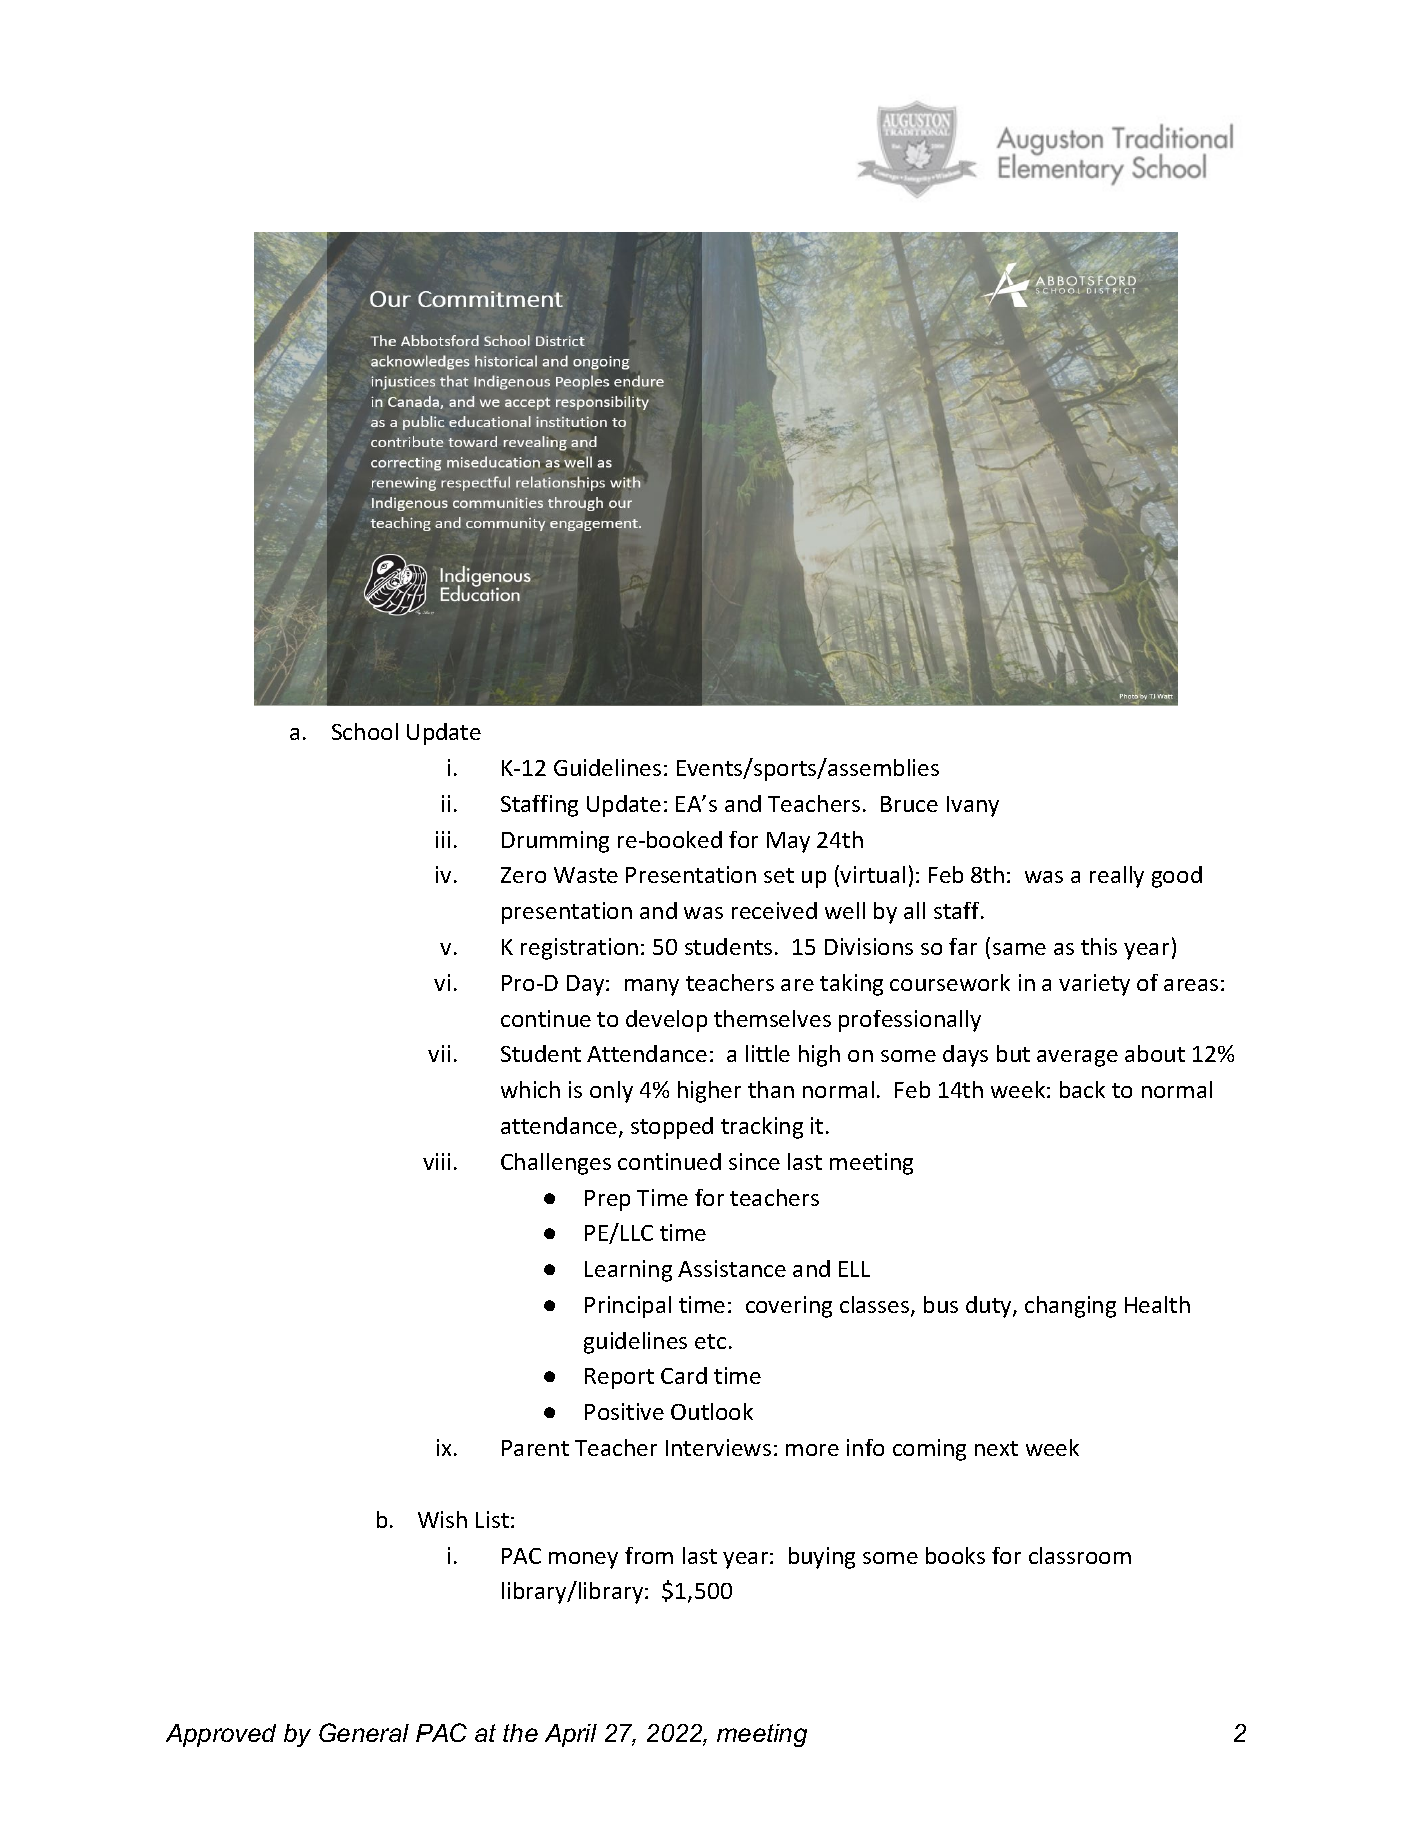  Describe the element at coordinates (909, 804) in the screenshot. I see `Bruce` at that location.
